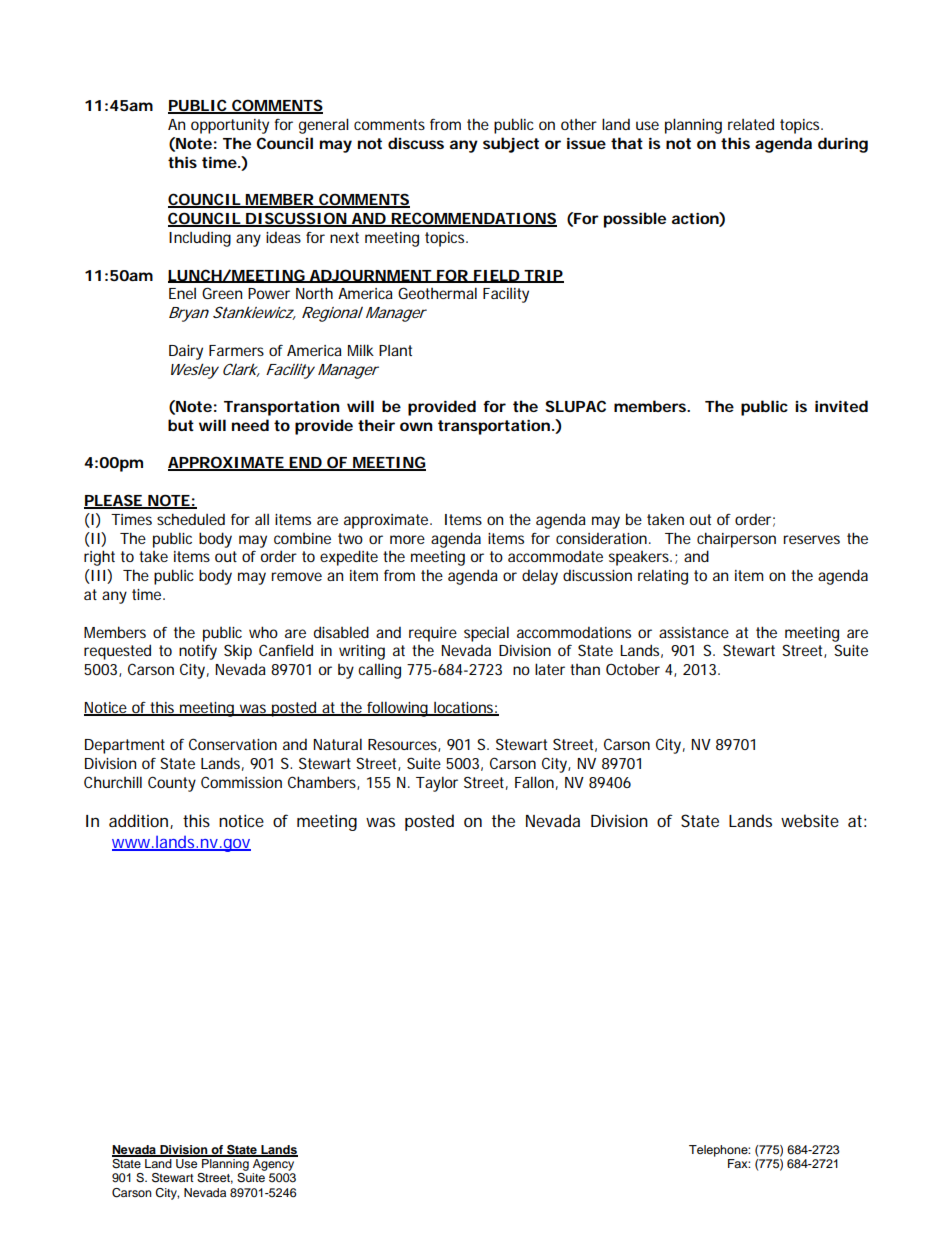 The height and width of the page is (1233, 952). I want to click on relating, so click(663, 577).
